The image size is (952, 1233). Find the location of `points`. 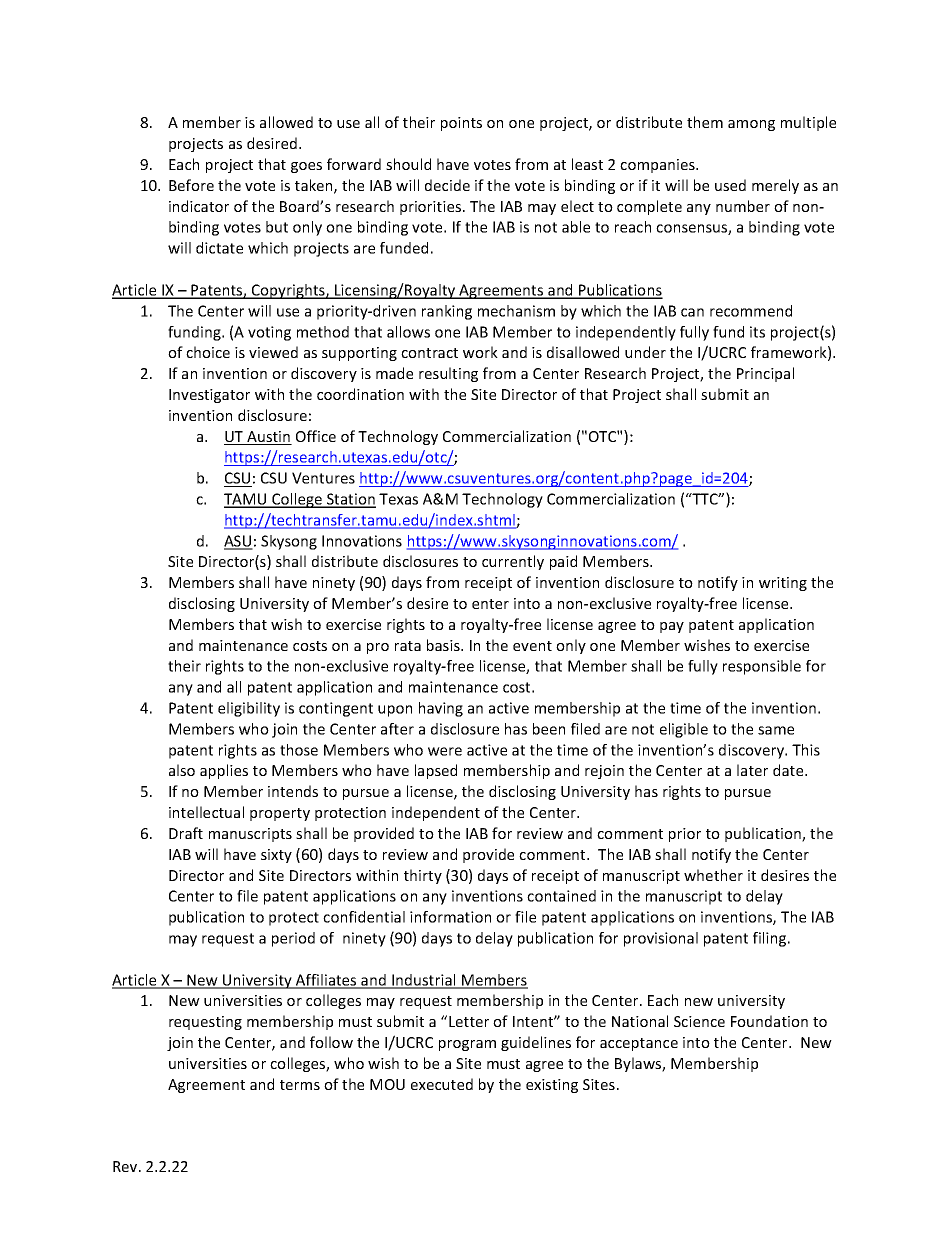

points is located at coordinates (461, 124).
